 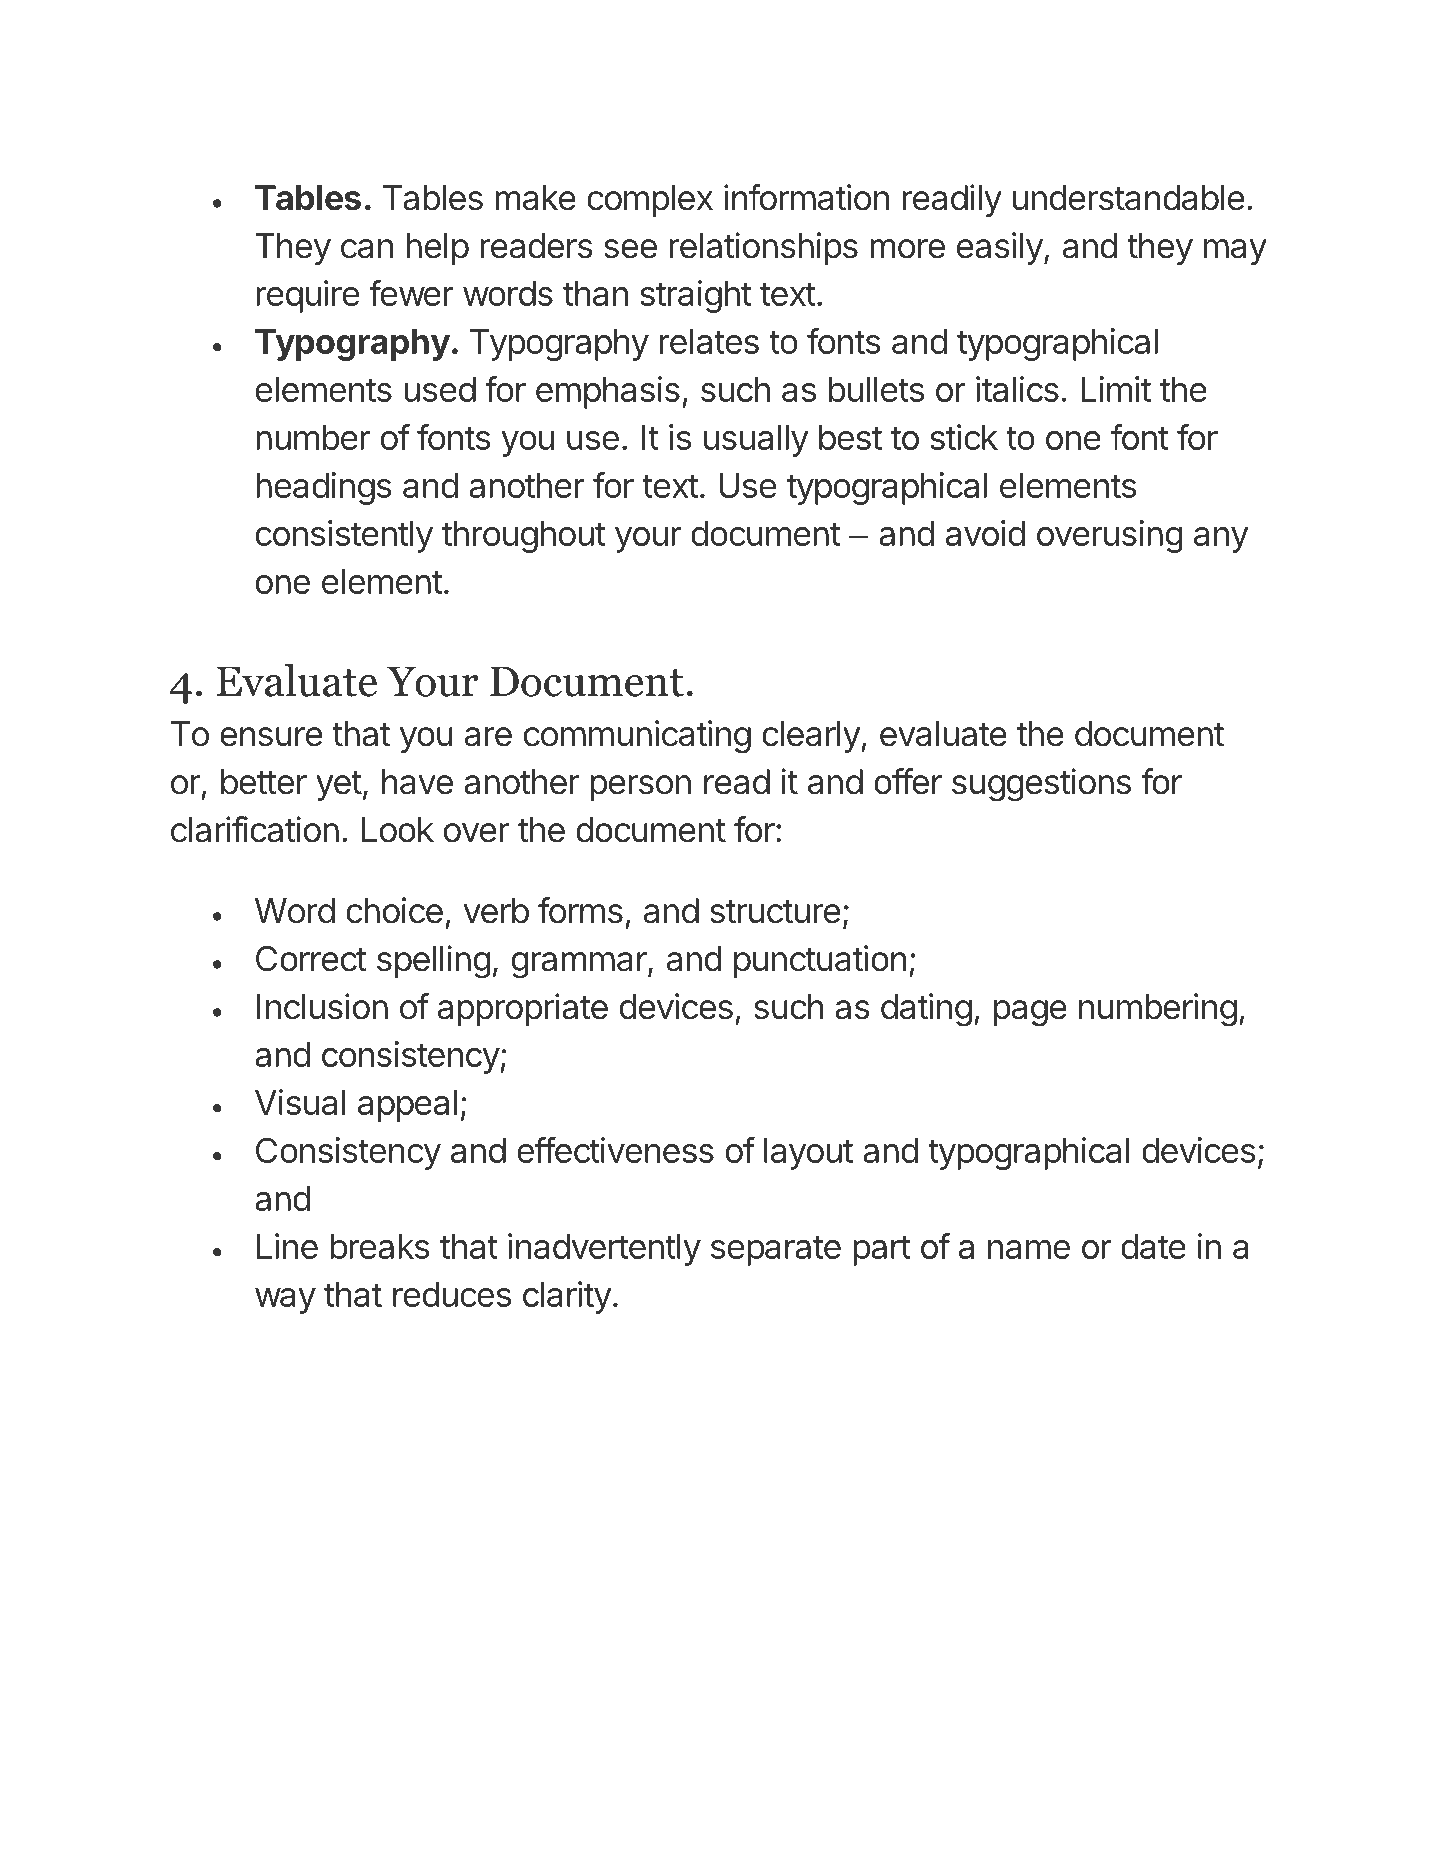 I want to click on relationships, so click(x=763, y=248).
